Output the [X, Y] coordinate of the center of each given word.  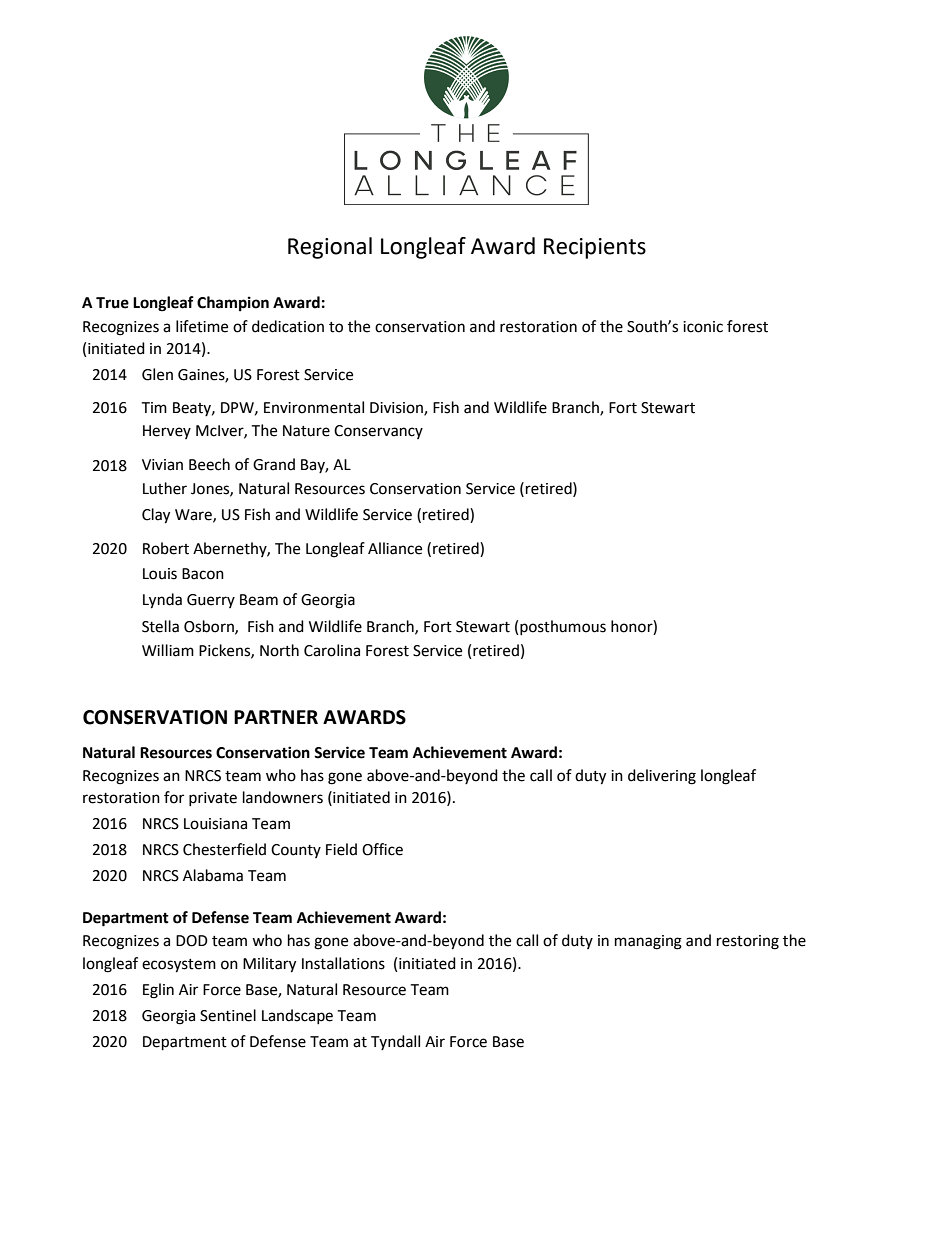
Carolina [332, 650]
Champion [233, 304]
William [168, 650]
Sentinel [228, 1015]
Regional [330, 248]
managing [648, 942]
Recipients [595, 248]
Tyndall [395, 1042]
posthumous [563, 627]
